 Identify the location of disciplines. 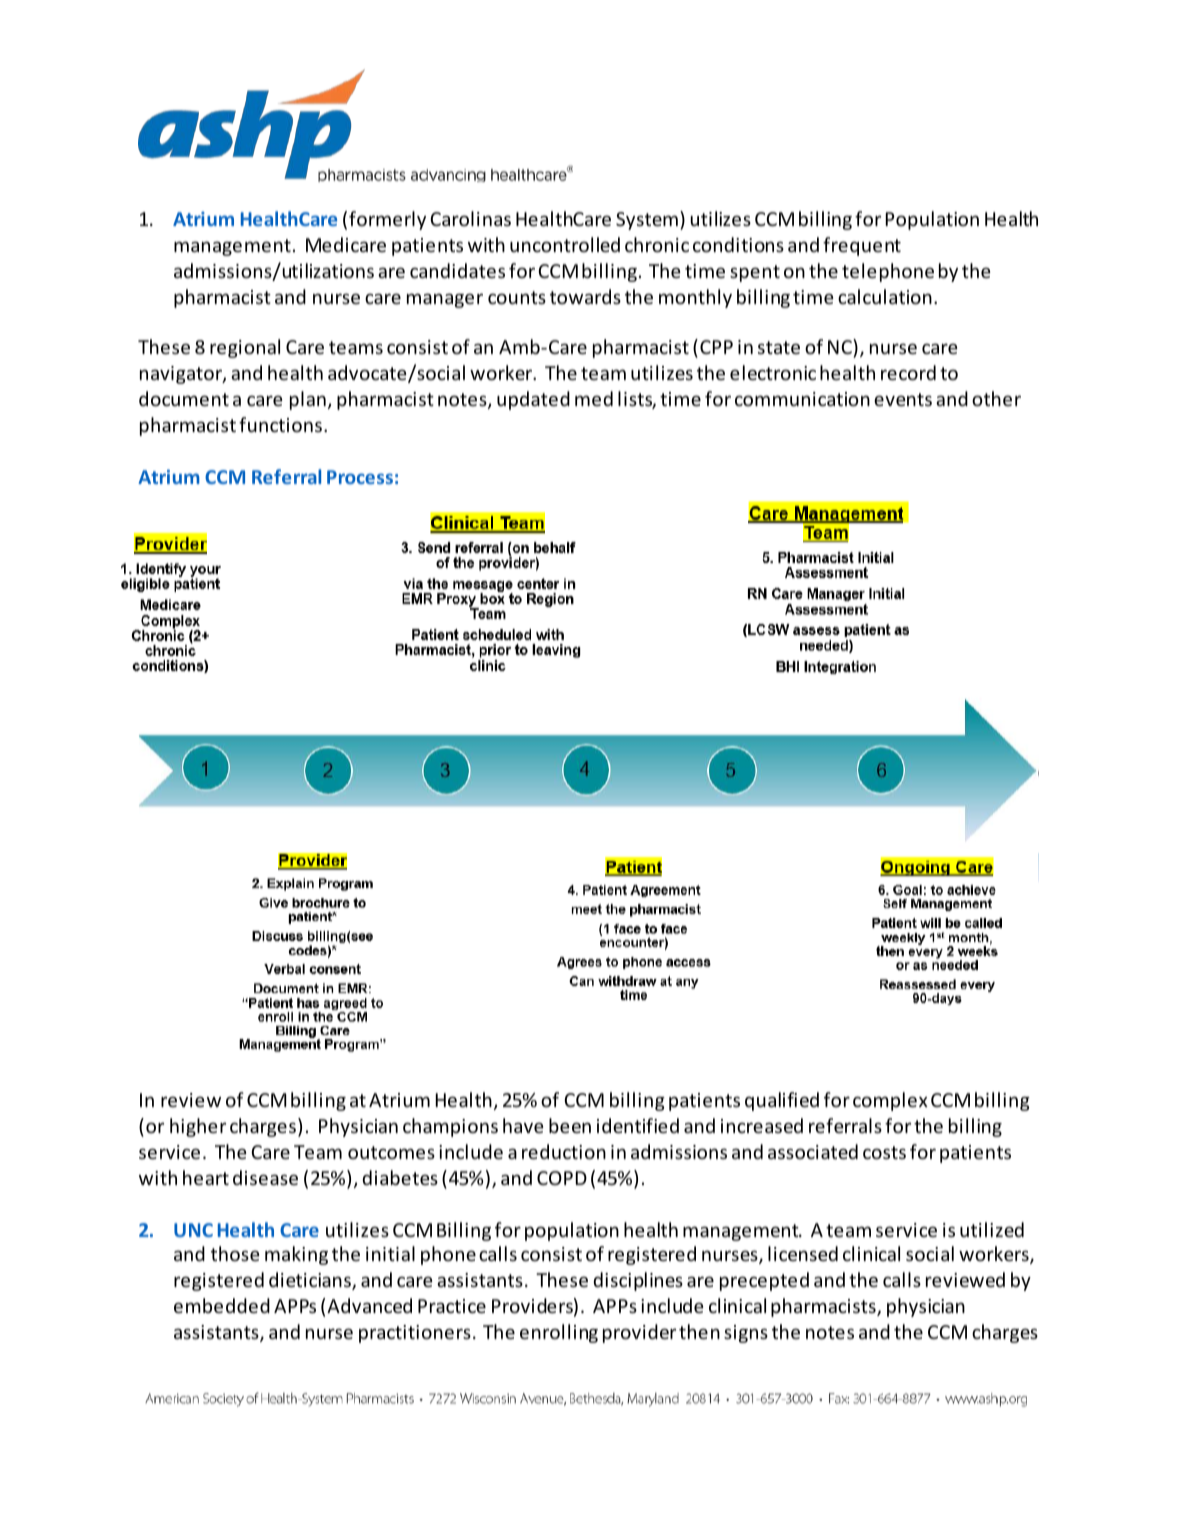
(638, 1281).
